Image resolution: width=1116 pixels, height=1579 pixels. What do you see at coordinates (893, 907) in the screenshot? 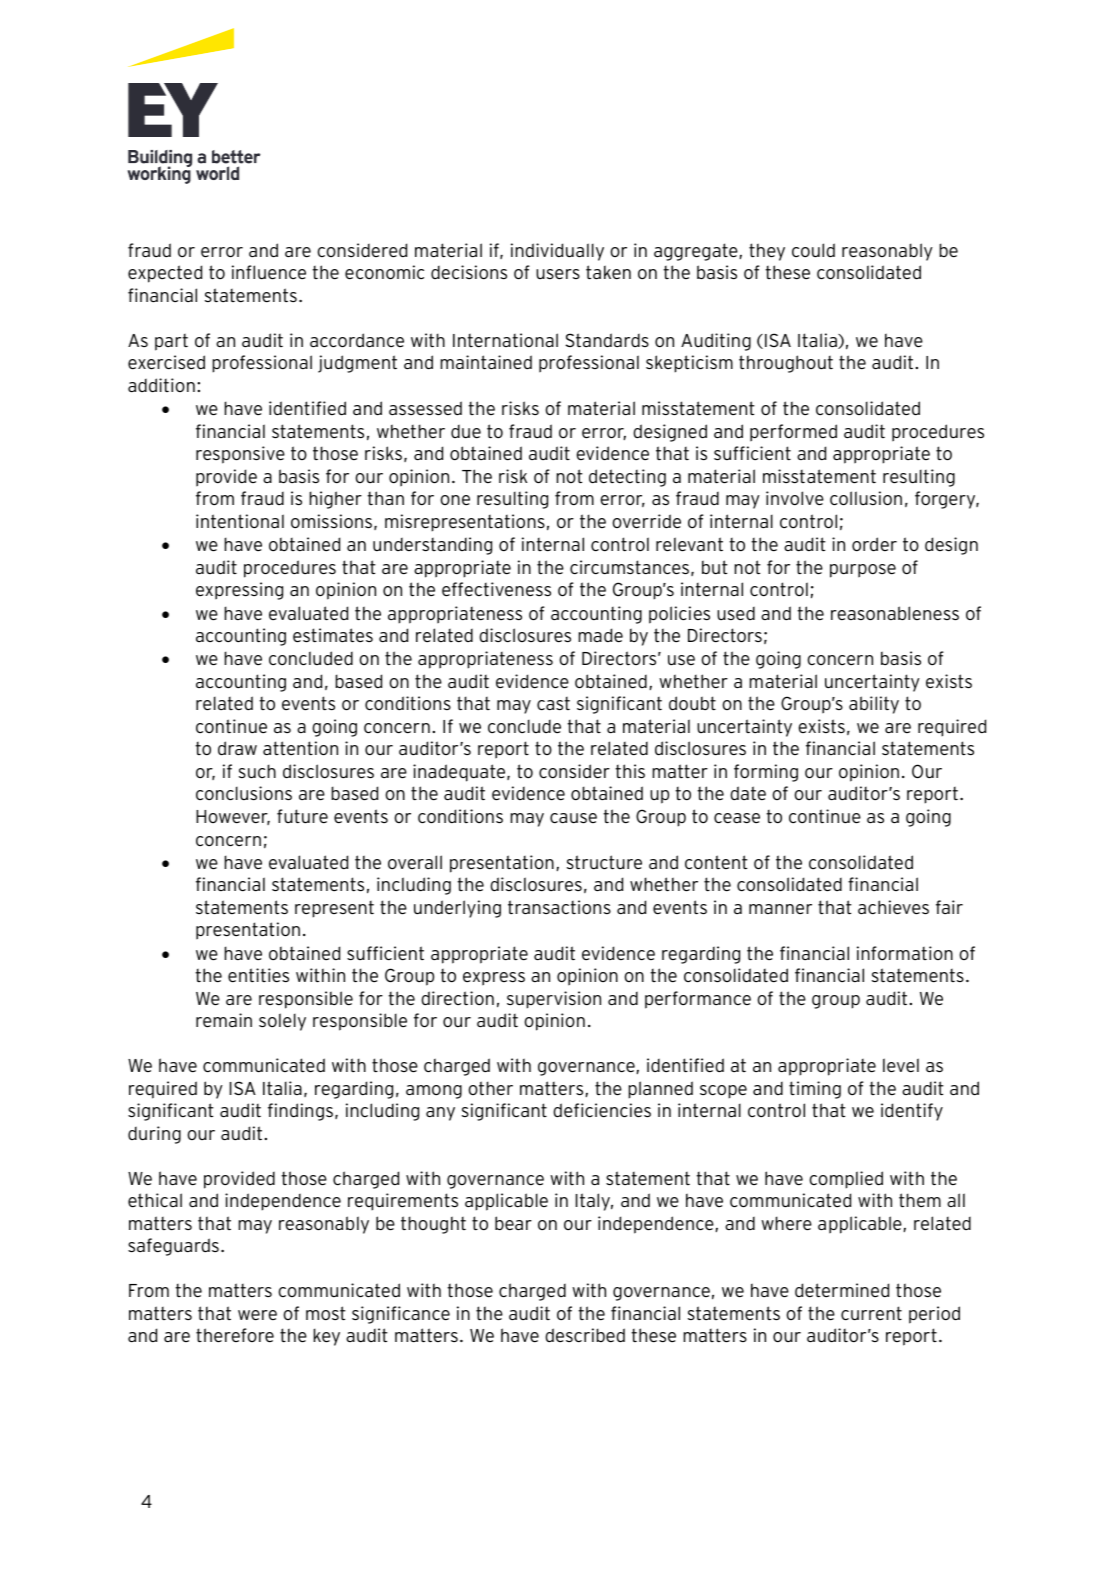
I see `achieves` at bounding box center [893, 907].
